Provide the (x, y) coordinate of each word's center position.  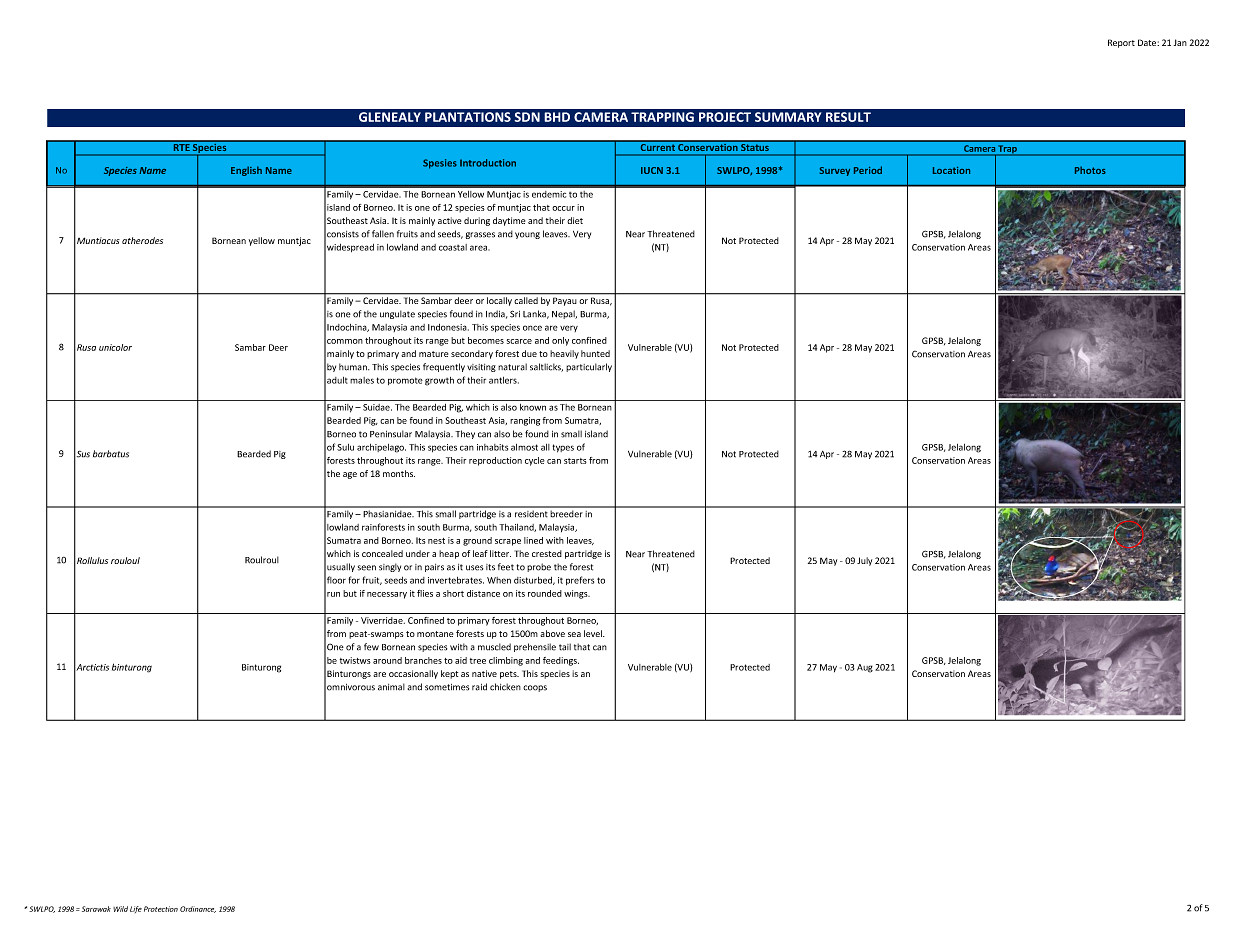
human (354, 367)
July (864, 561)
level (594, 633)
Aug (865, 668)
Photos (1090, 170)
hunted (595, 353)
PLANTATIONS (468, 117)
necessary (387, 595)
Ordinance (198, 909)
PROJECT (725, 117)
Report (1121, 43)
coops (535, 688)
